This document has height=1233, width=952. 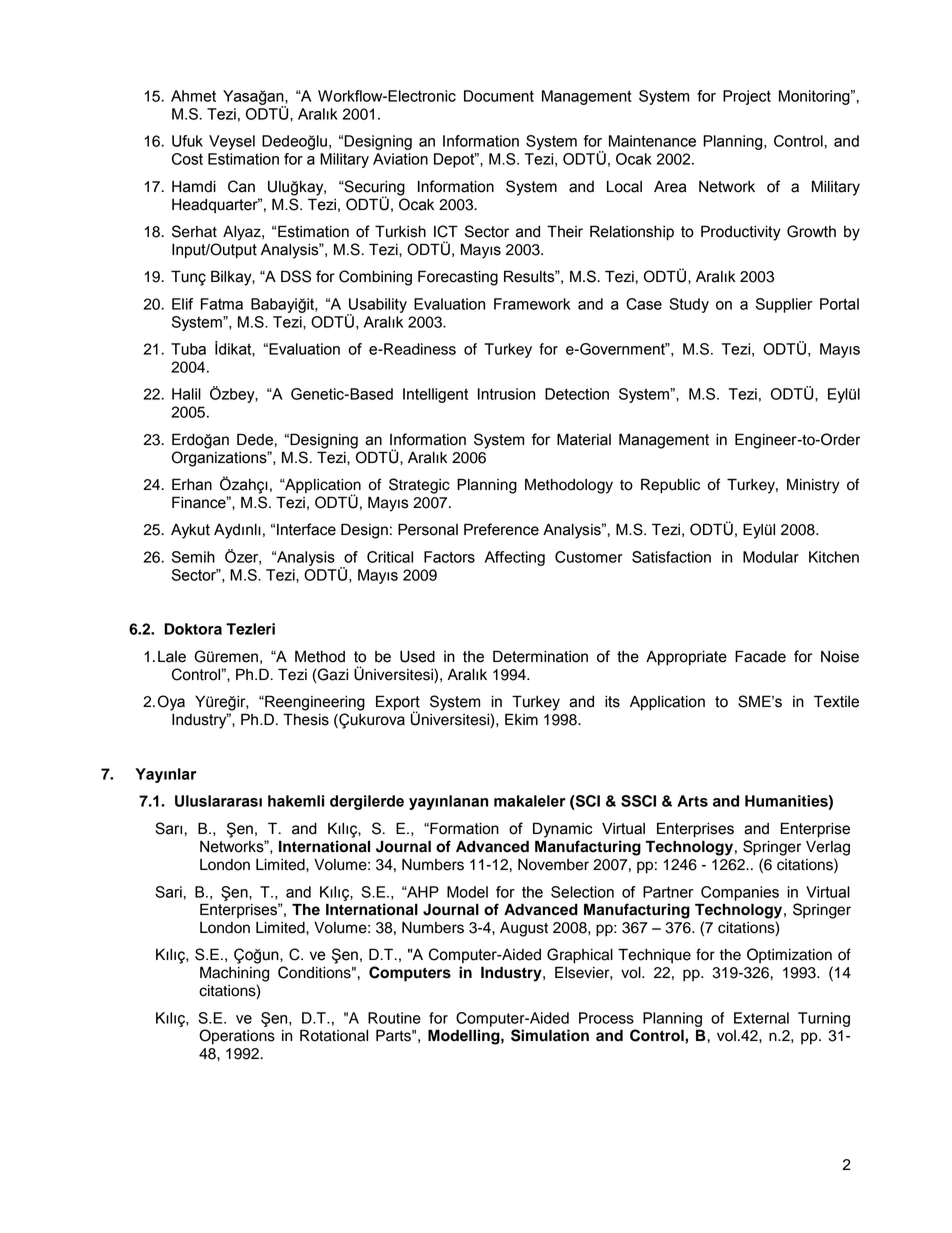 I want to click on Tuba, so click(x=188, y=349).
